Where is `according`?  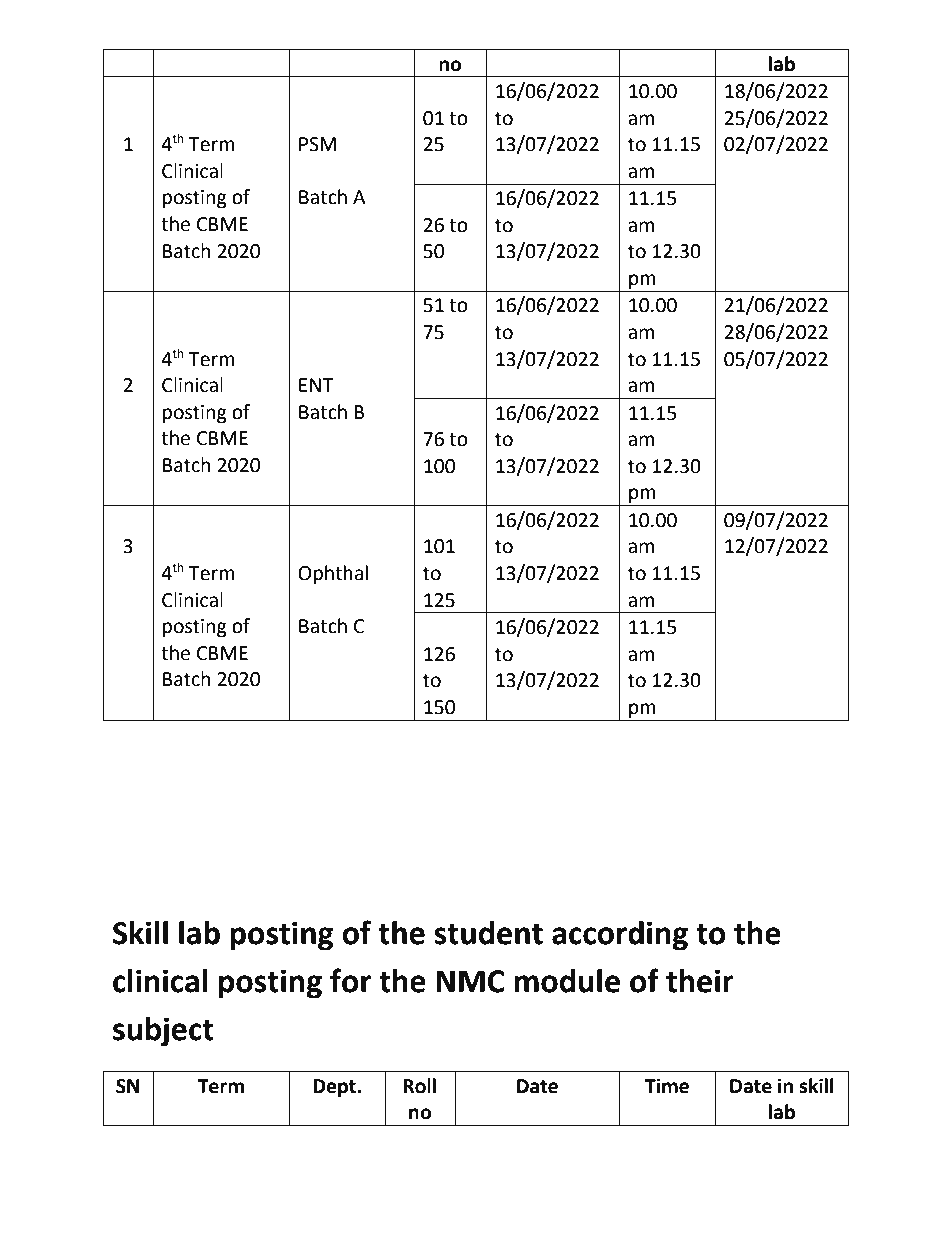
according is located at coordinates (620, 936).
